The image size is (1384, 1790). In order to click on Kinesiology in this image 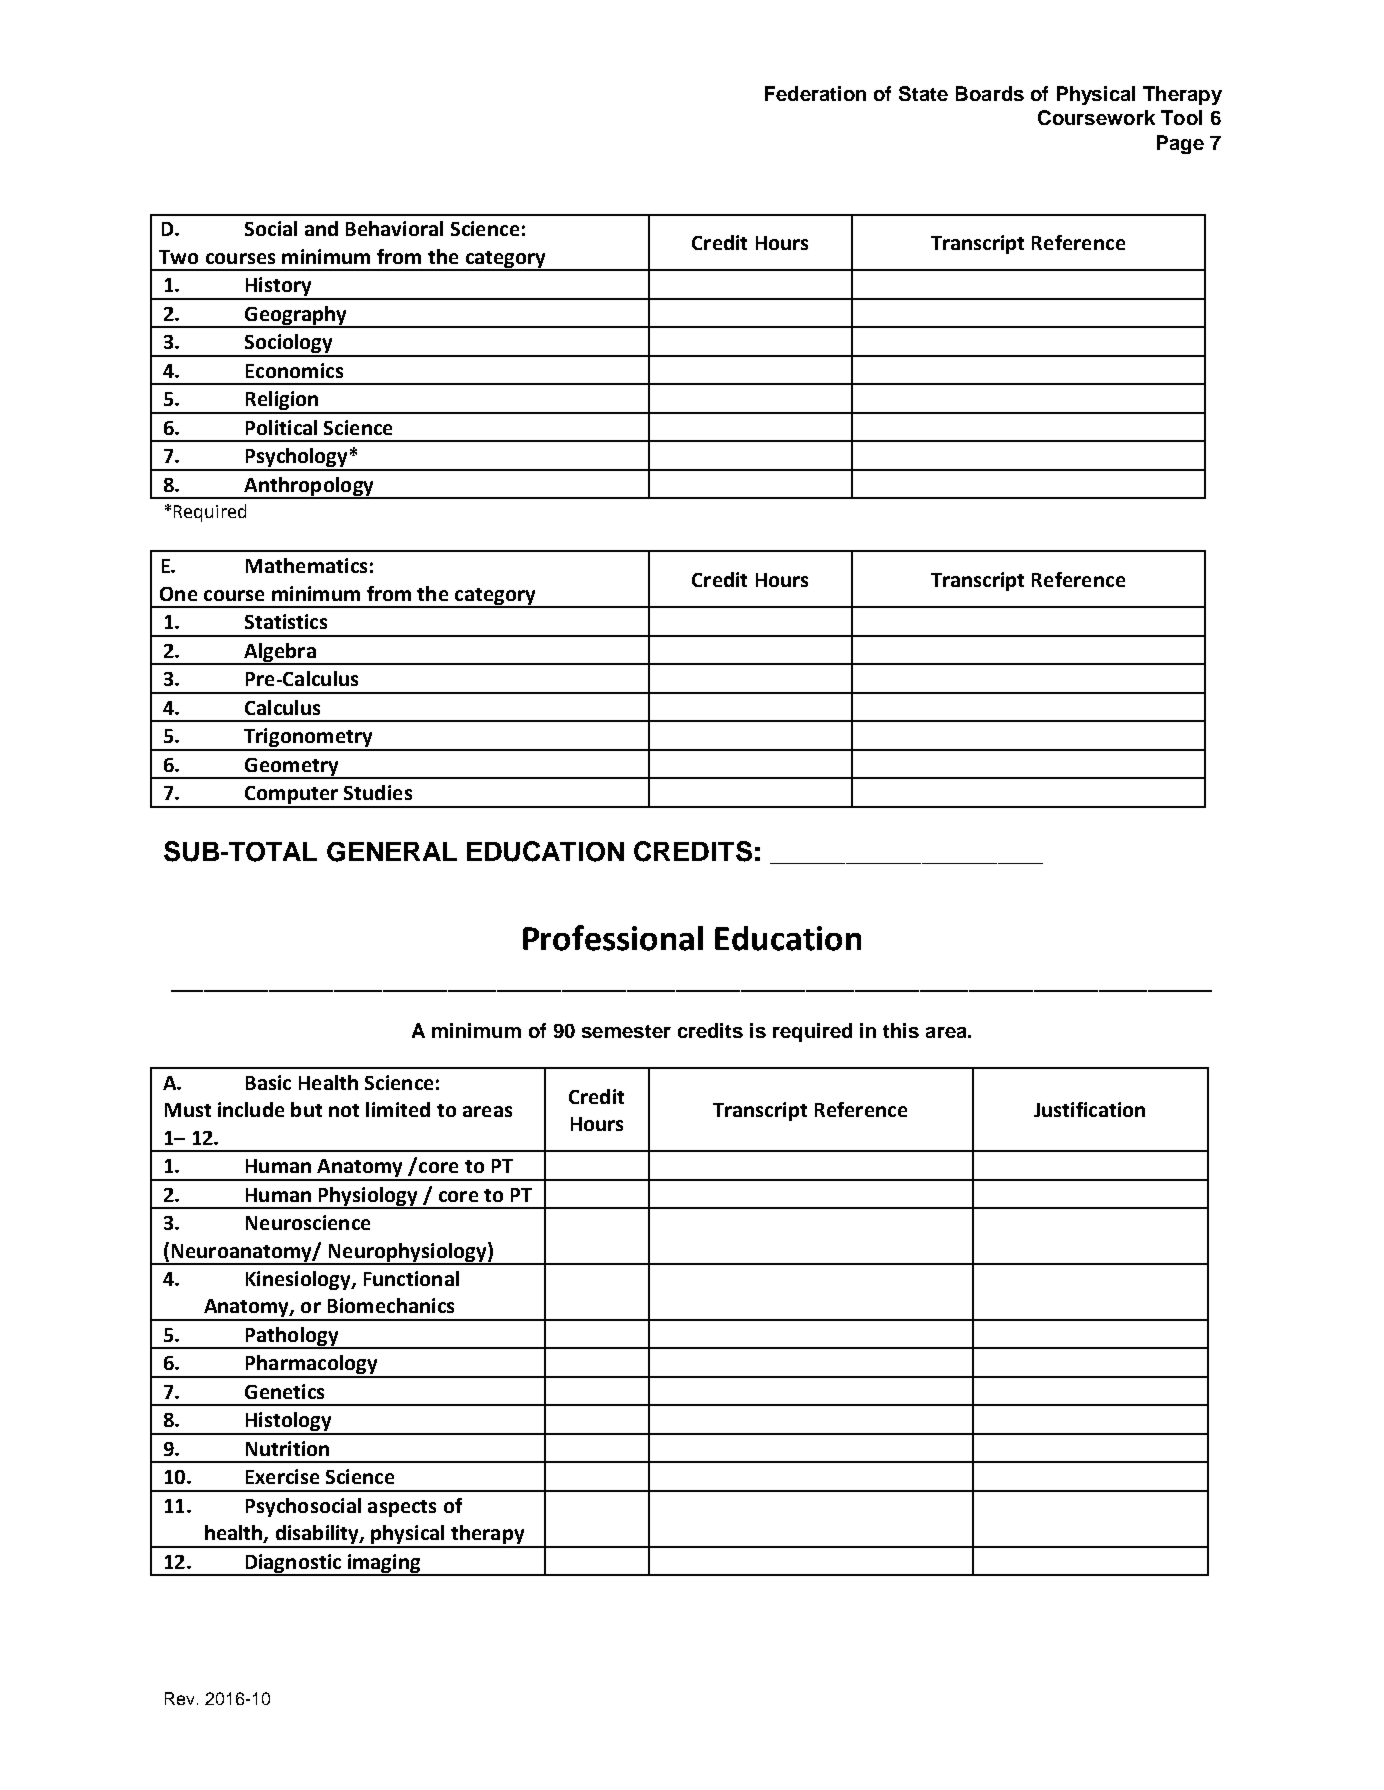, I will do `click(299, 1280)`.
